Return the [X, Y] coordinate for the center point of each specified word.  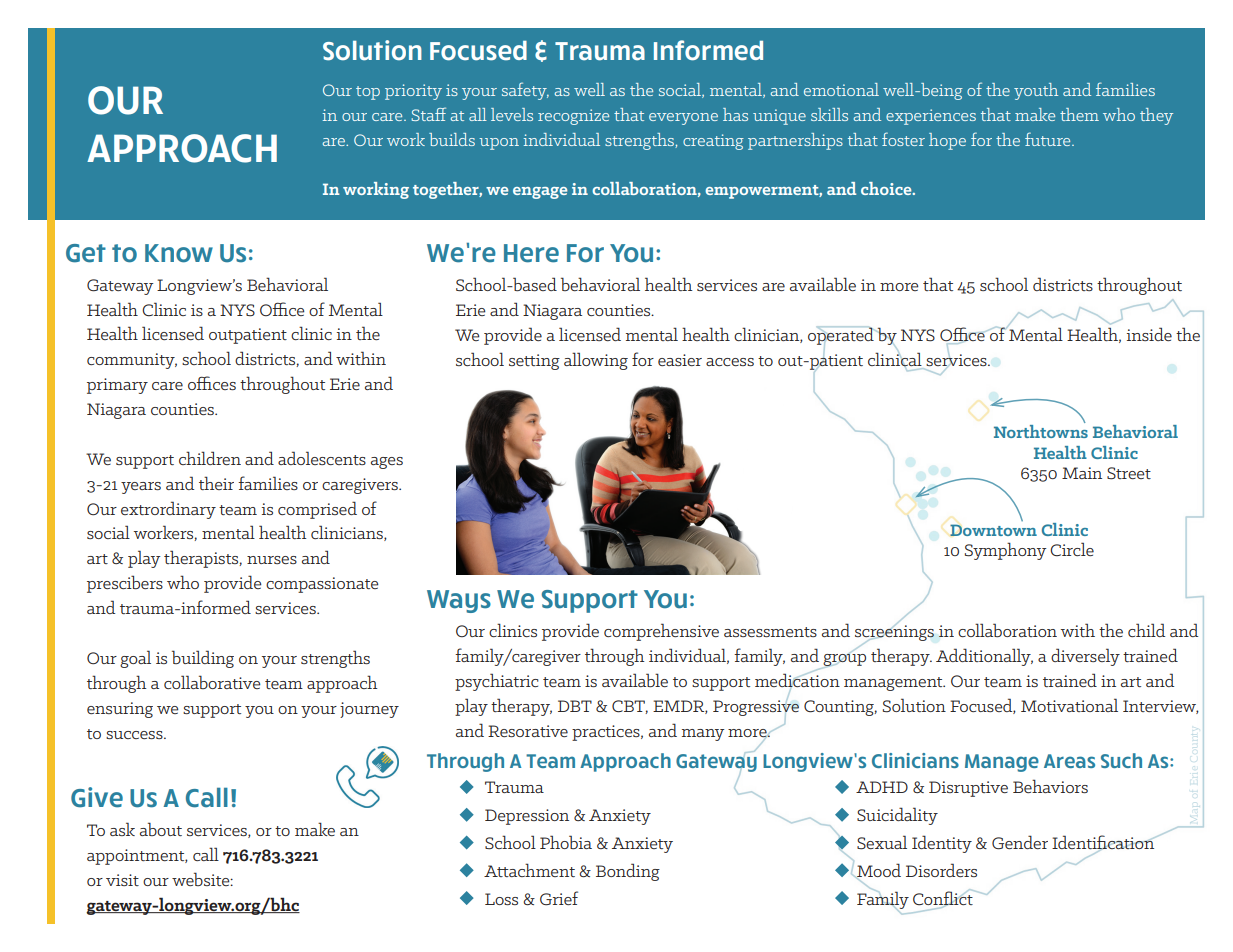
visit [122, 880]
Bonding [628, 872]
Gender [1020, 842]
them [1079, 114]
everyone [683, 119]
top [368, 93]
